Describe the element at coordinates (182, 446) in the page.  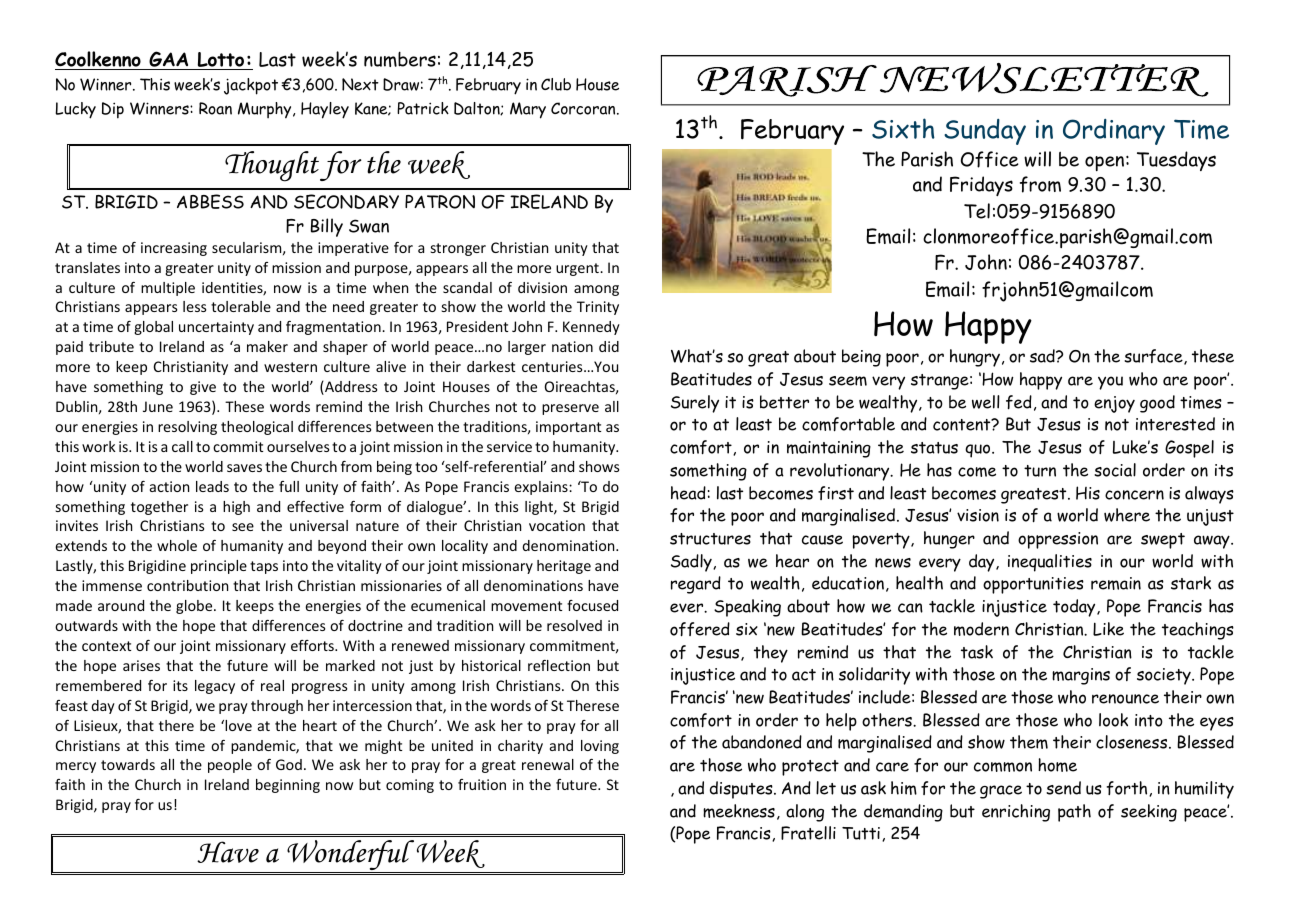
I see `call` at that location.
